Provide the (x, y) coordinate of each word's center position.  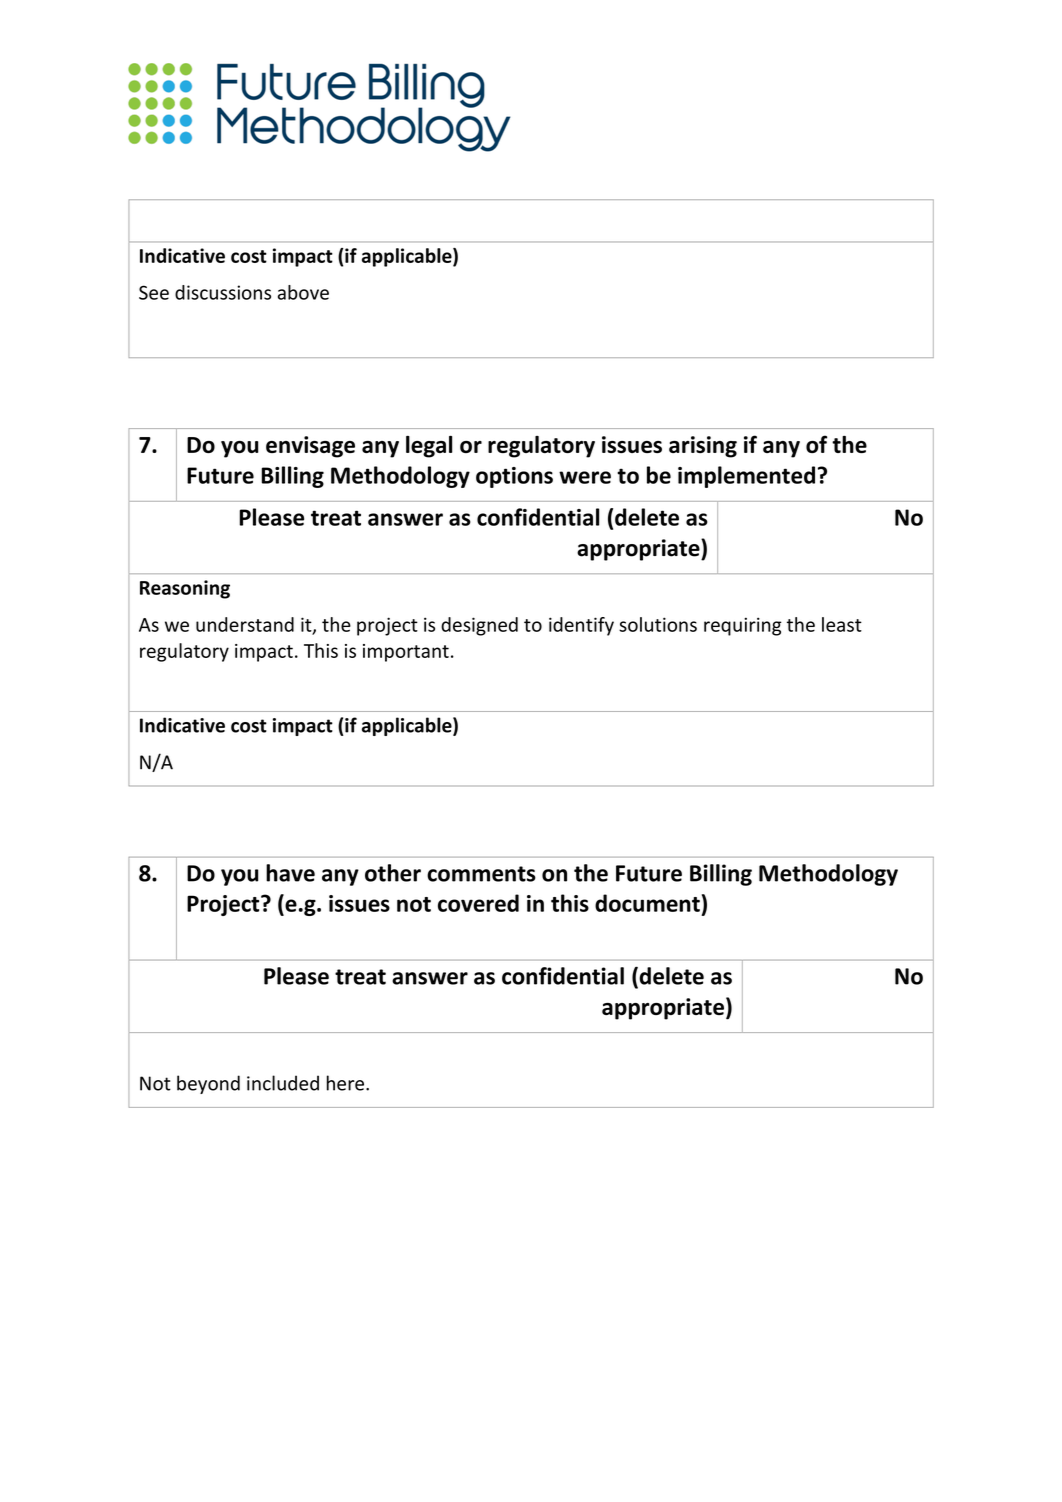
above (303, 292)
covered (478, 903)
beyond (208, 1084)
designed (479, 626)
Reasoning (185, 589)
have (290, 873)
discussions (223, 292)
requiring (743, 626)
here (345, 1083)
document (647, 903)
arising (703, 447)
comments (481, 874)
